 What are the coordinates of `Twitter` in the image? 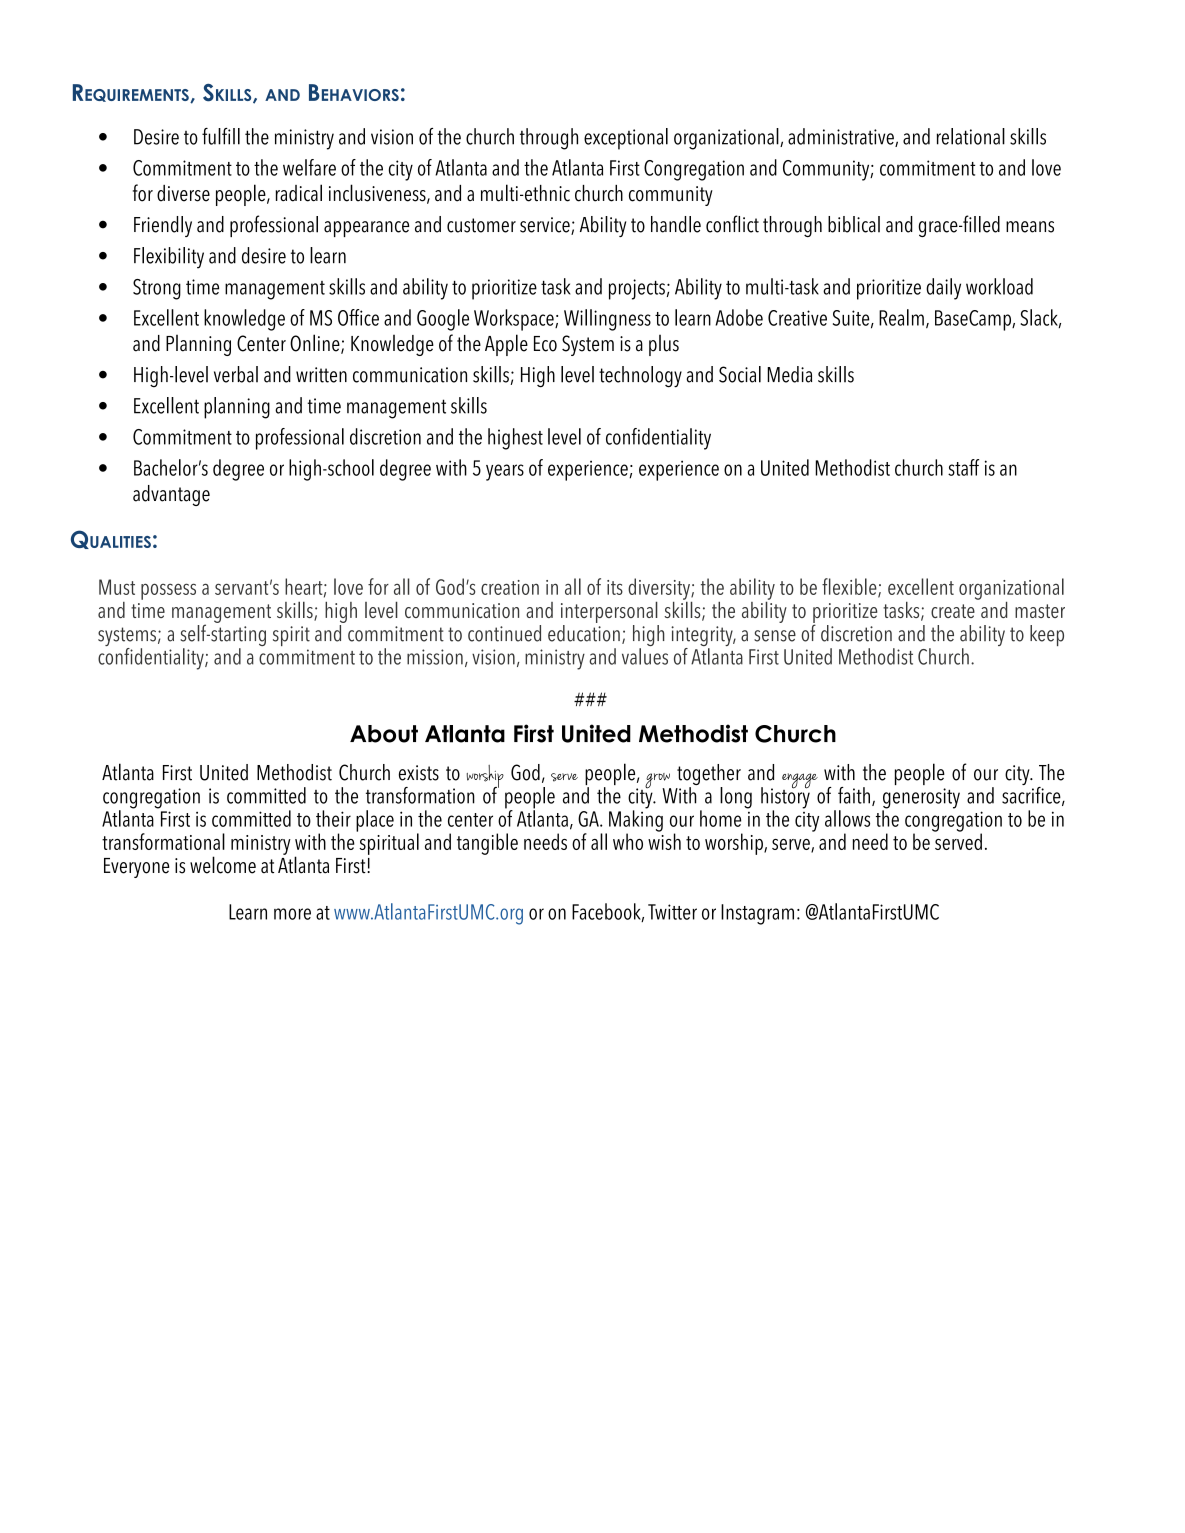 It's located at (672, 912).
